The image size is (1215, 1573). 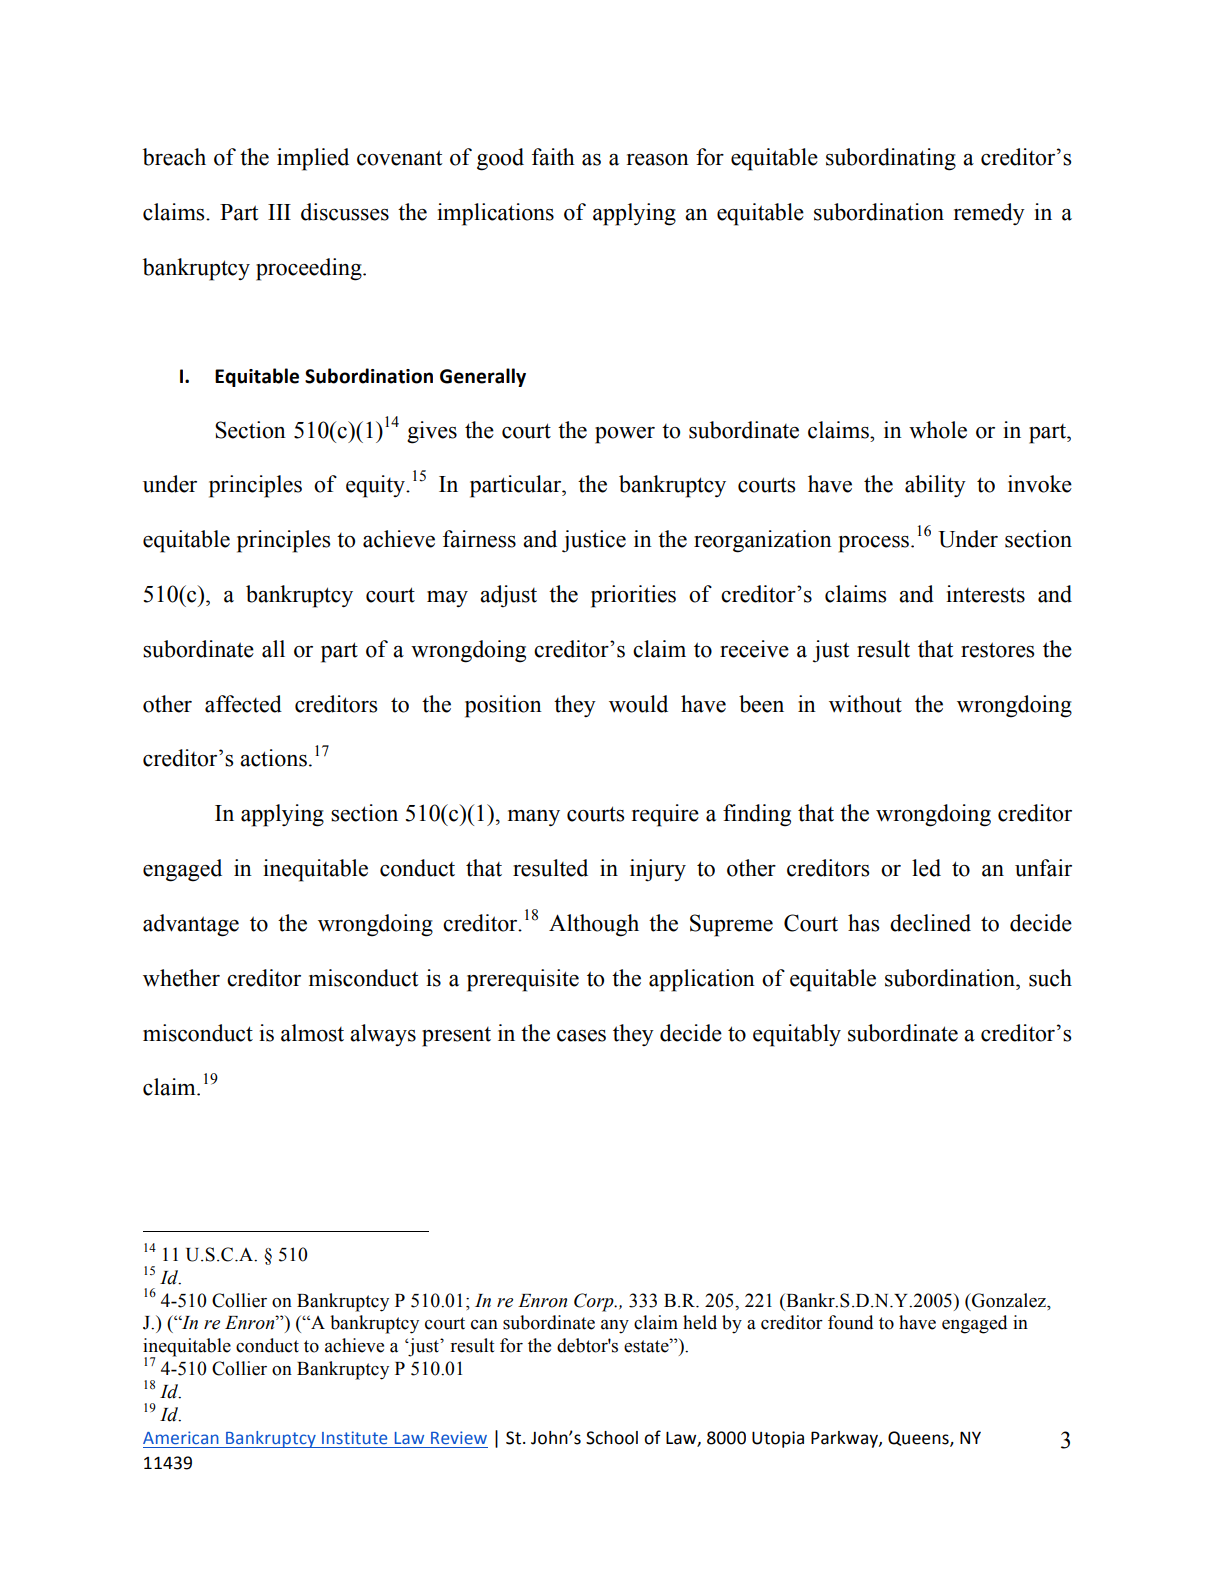 What do you see at coordinates (930, 923) in the screenshot?
I see `declined` at bounding box center [930, 923].
